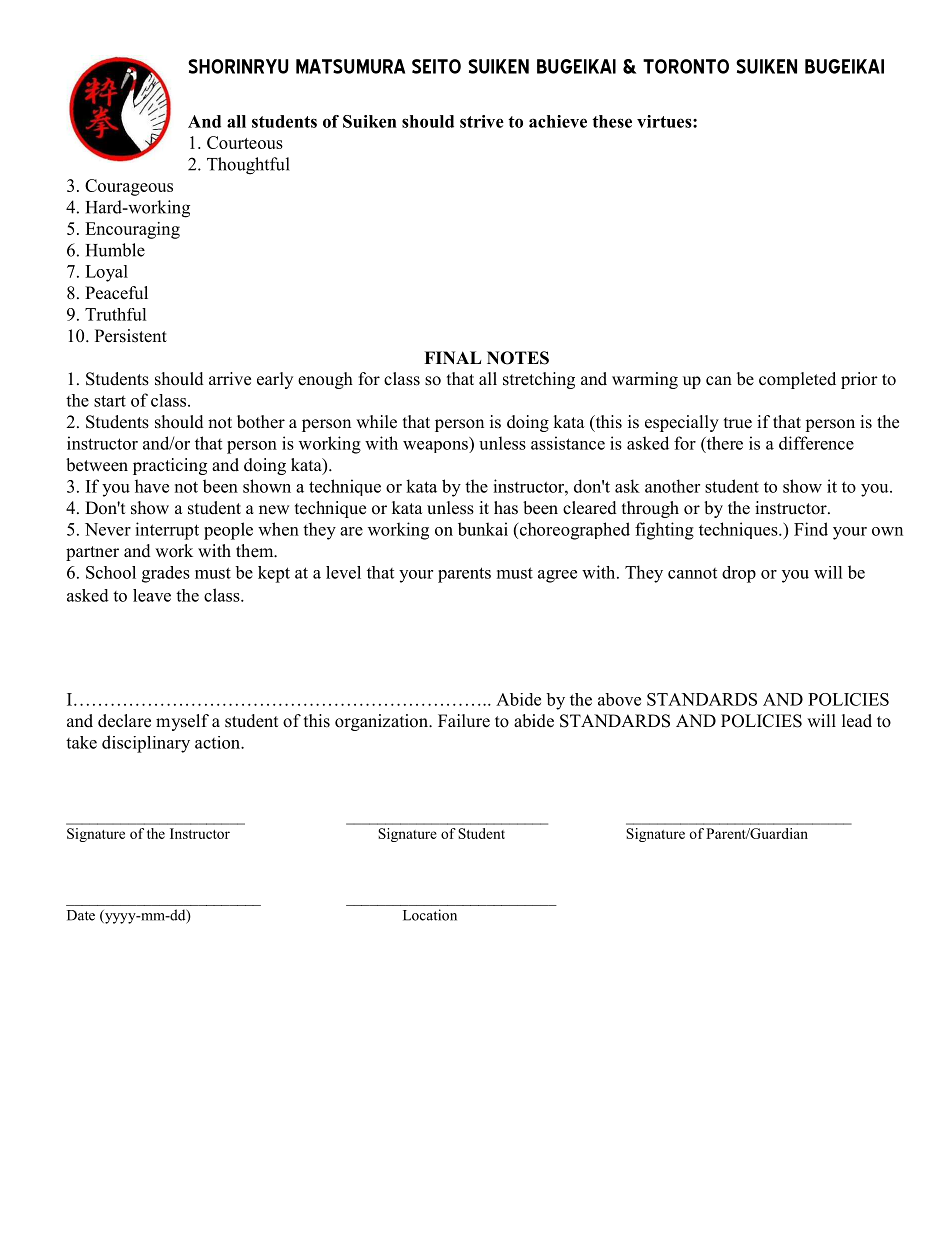 This image has height=1233, width=952. Describe the element at coordinates (452, 357) in the image. I see `FINAL` at that location.
